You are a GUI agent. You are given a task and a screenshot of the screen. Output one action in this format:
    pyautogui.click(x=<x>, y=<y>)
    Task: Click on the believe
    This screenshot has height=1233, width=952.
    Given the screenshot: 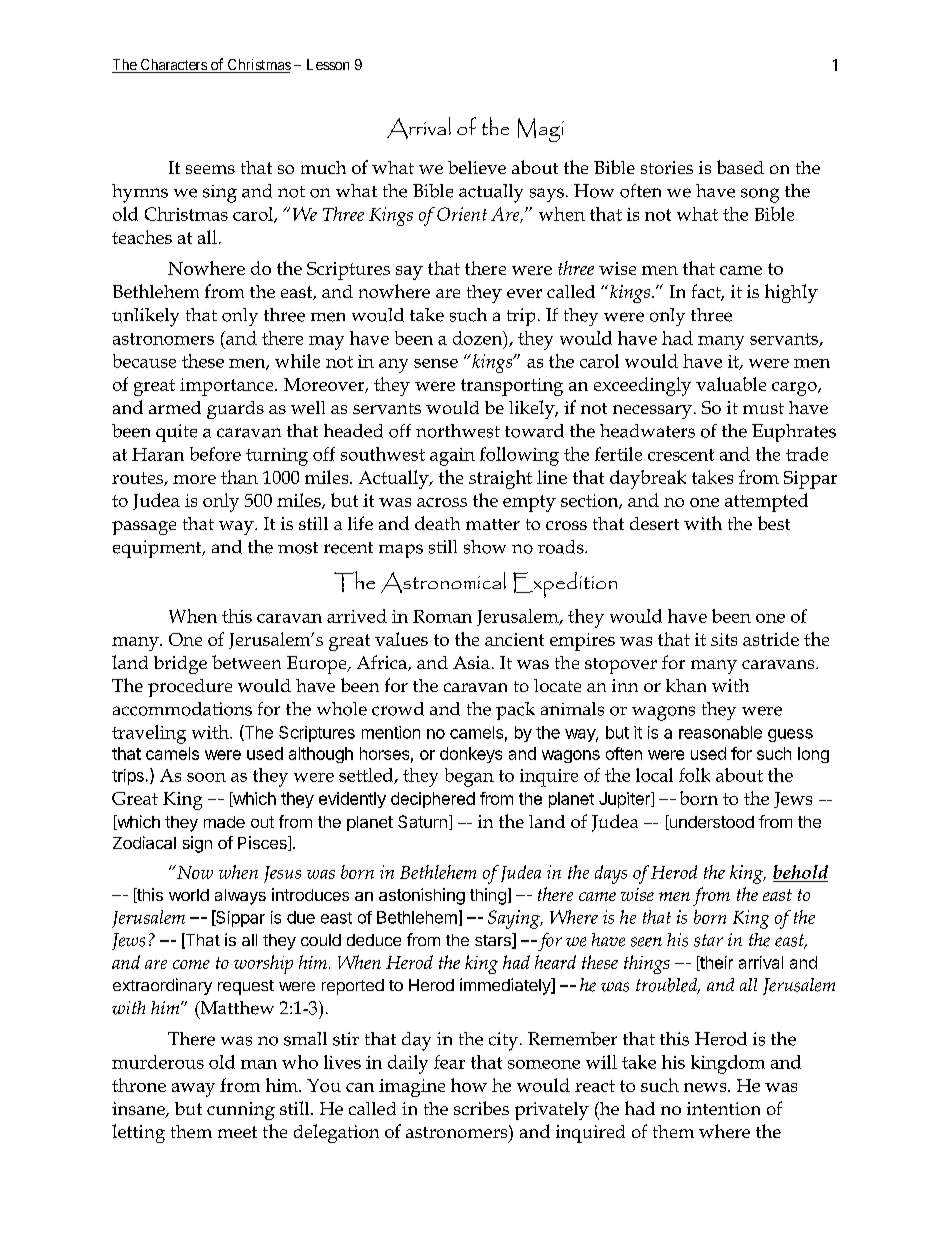 What is the action you would take?
    pyautogui.click(x=477, y=167)
